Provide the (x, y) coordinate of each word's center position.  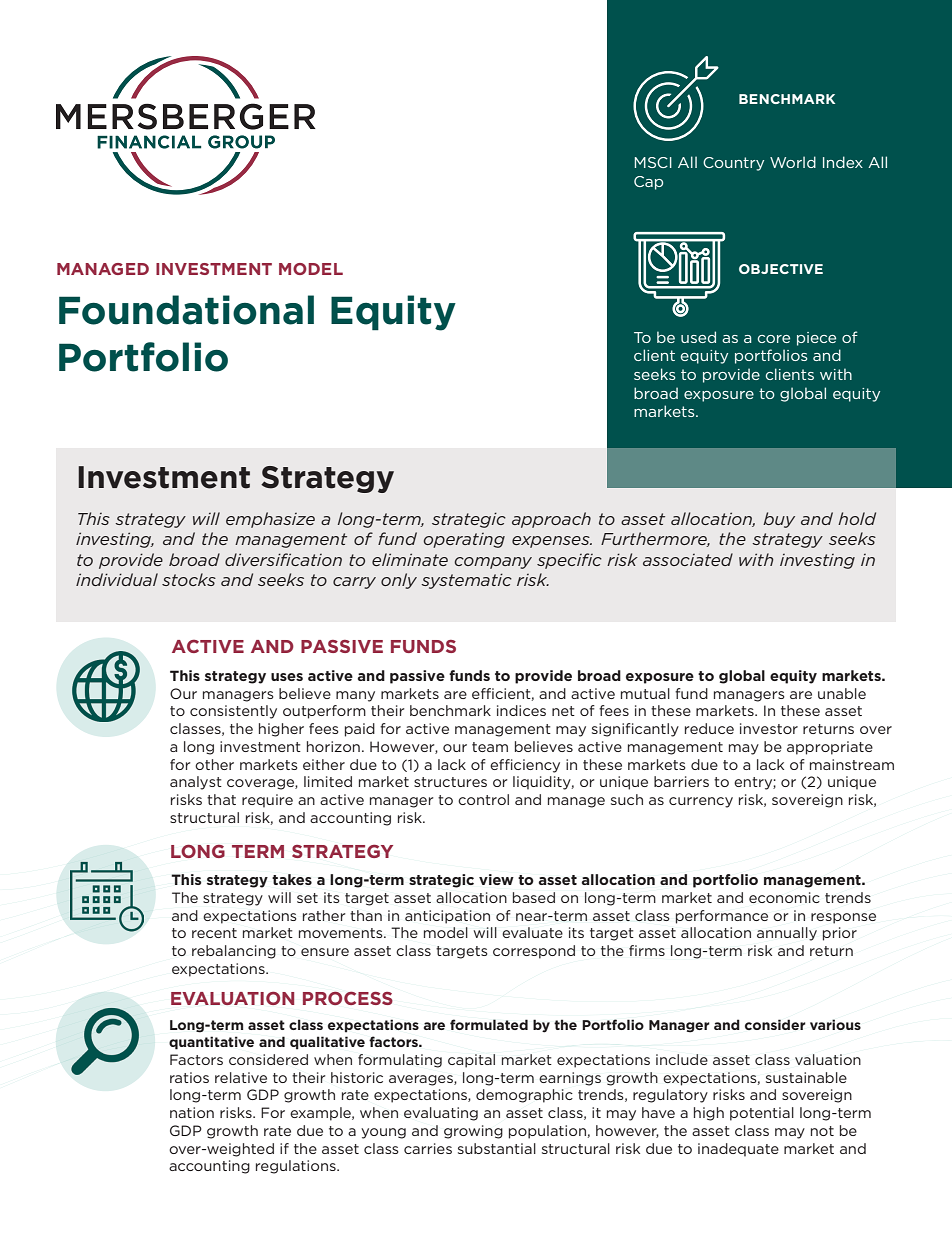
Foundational (186, 310)
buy (779, 520)
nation (192, 1112)
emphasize (270, 520)
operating (464, 540)
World (793, 162)
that (221, 799)
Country (733, 164)
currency (701, 802)
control (483, 799)
